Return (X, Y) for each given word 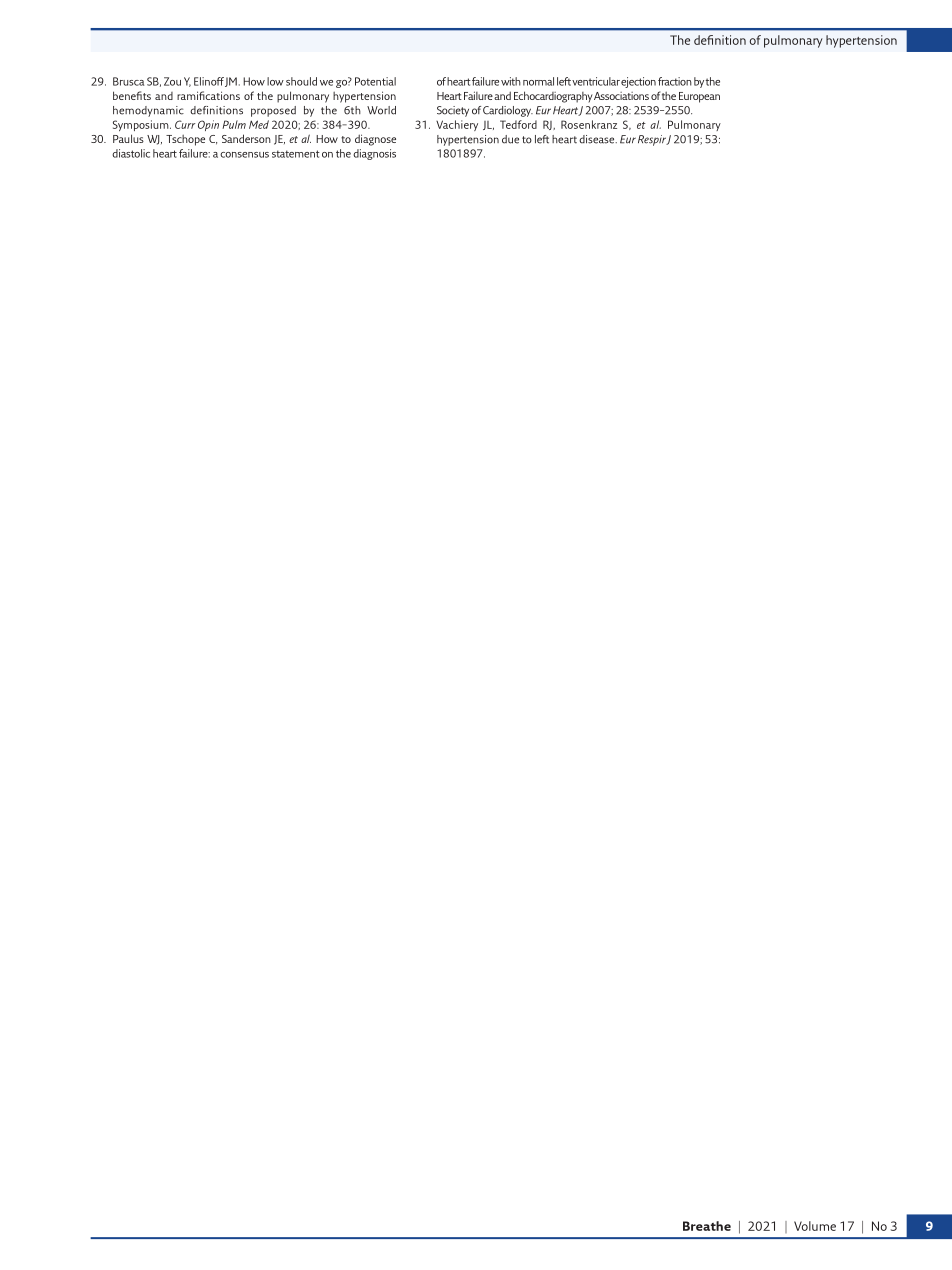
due (510, 139)
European (699, 97)
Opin (208, 125)
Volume (815, 1226)
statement (296, 154)
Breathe (707, 1226)
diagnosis (374, 154)
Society (453, 111)
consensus (244, 155)
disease (598, 139)
